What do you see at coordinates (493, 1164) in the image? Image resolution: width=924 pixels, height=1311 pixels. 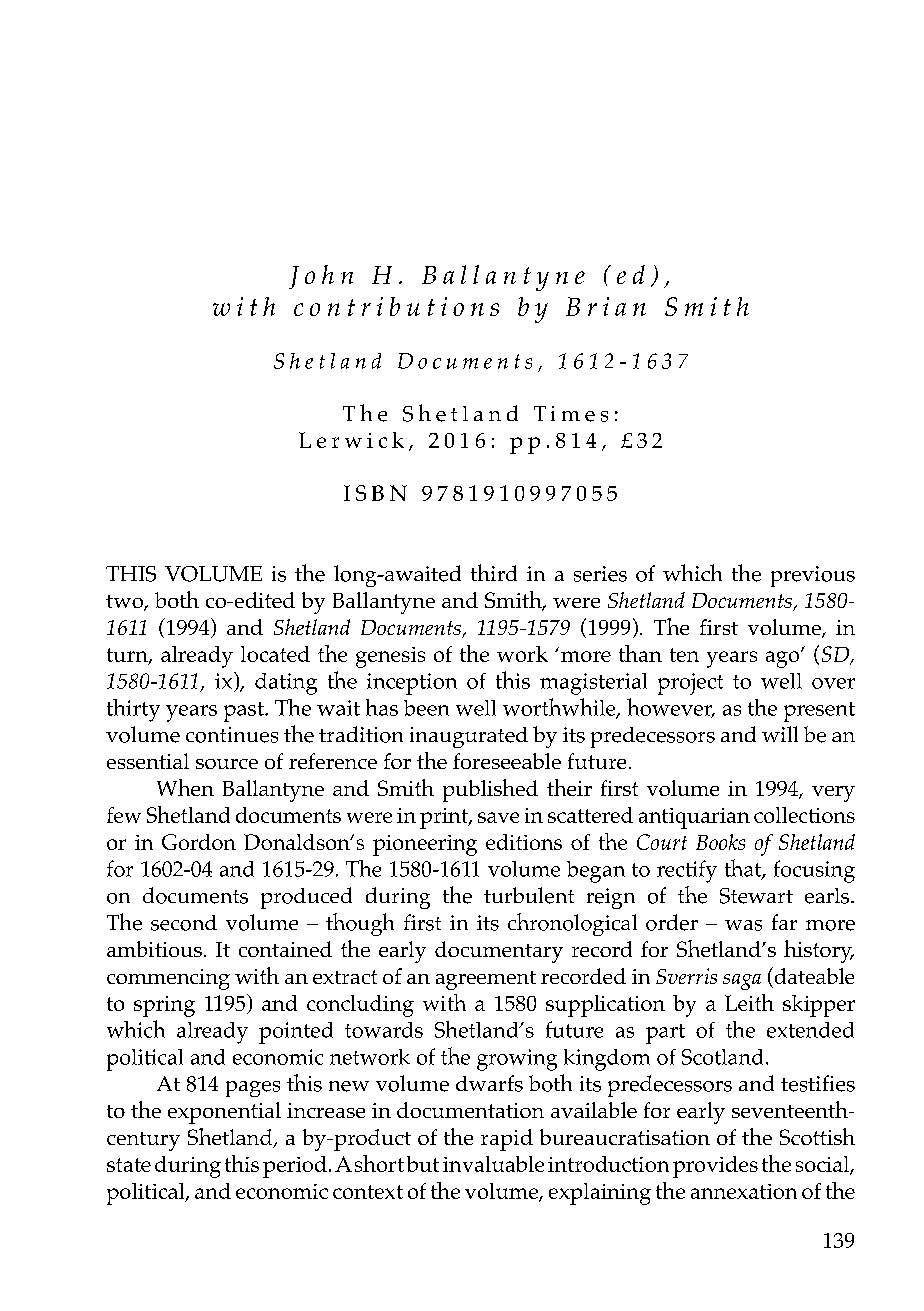 I see `invaluable` at bounding box center [493, 1164].
